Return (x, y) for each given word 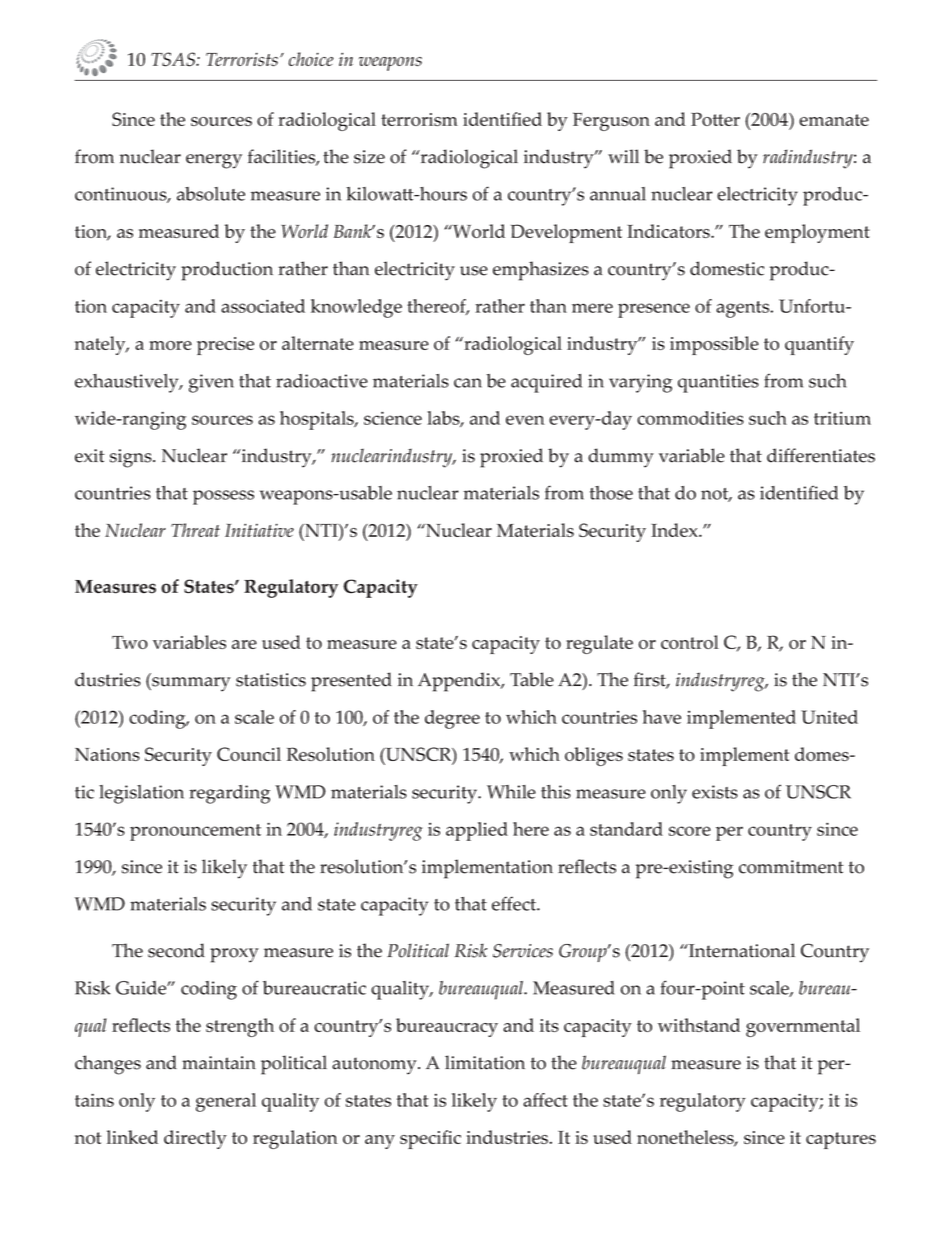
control (690, 642)
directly (195, 1139)
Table (532, 679)
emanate (834, 120)
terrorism (419, 119)
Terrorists (242, 59)
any (380, 1142)
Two (130, 642)
